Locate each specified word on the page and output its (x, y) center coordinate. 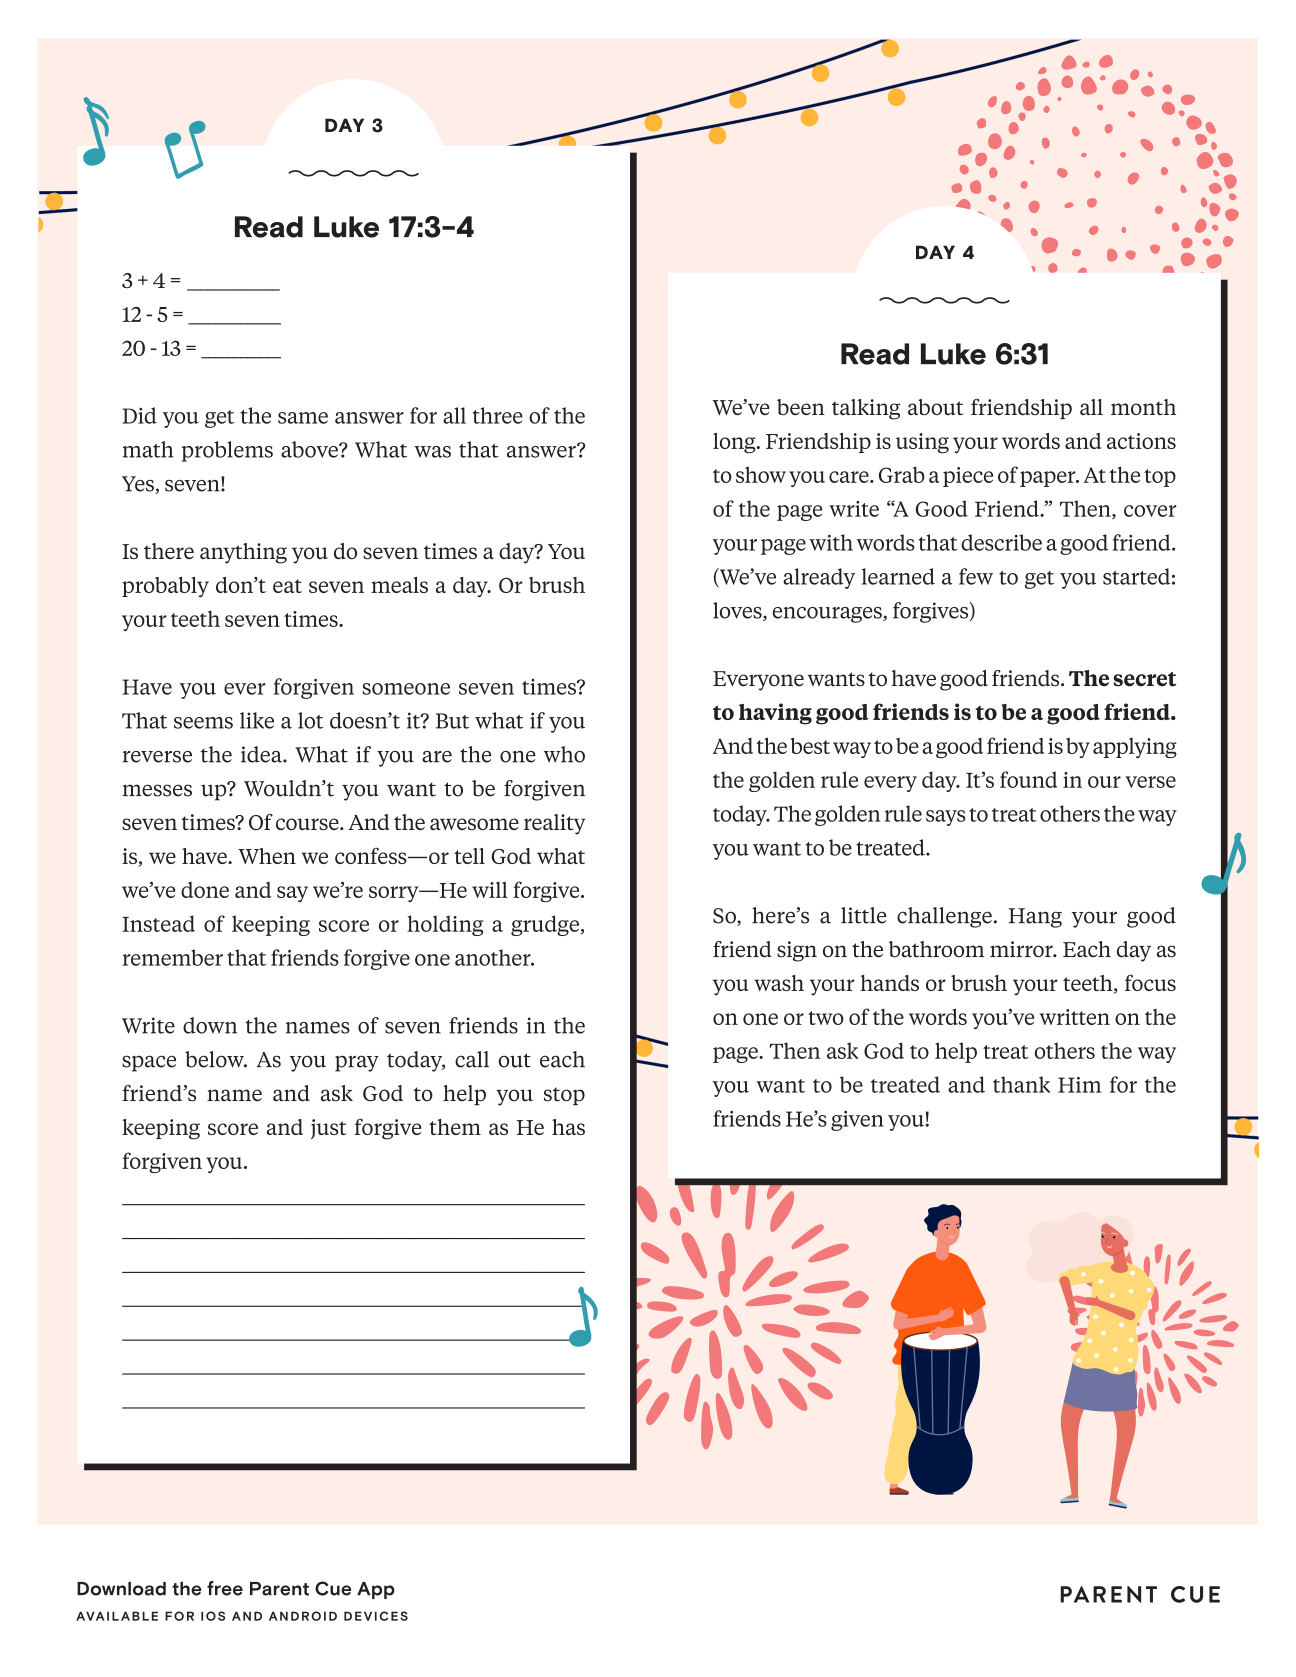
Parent (279, 1589)
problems (227, 451)
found (1028, 779)
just (329, 1129)
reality (555, 824)
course (308, 824)
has (568, 1127)
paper (1049, 479)
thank (1021, 1084)
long (735, 443)
